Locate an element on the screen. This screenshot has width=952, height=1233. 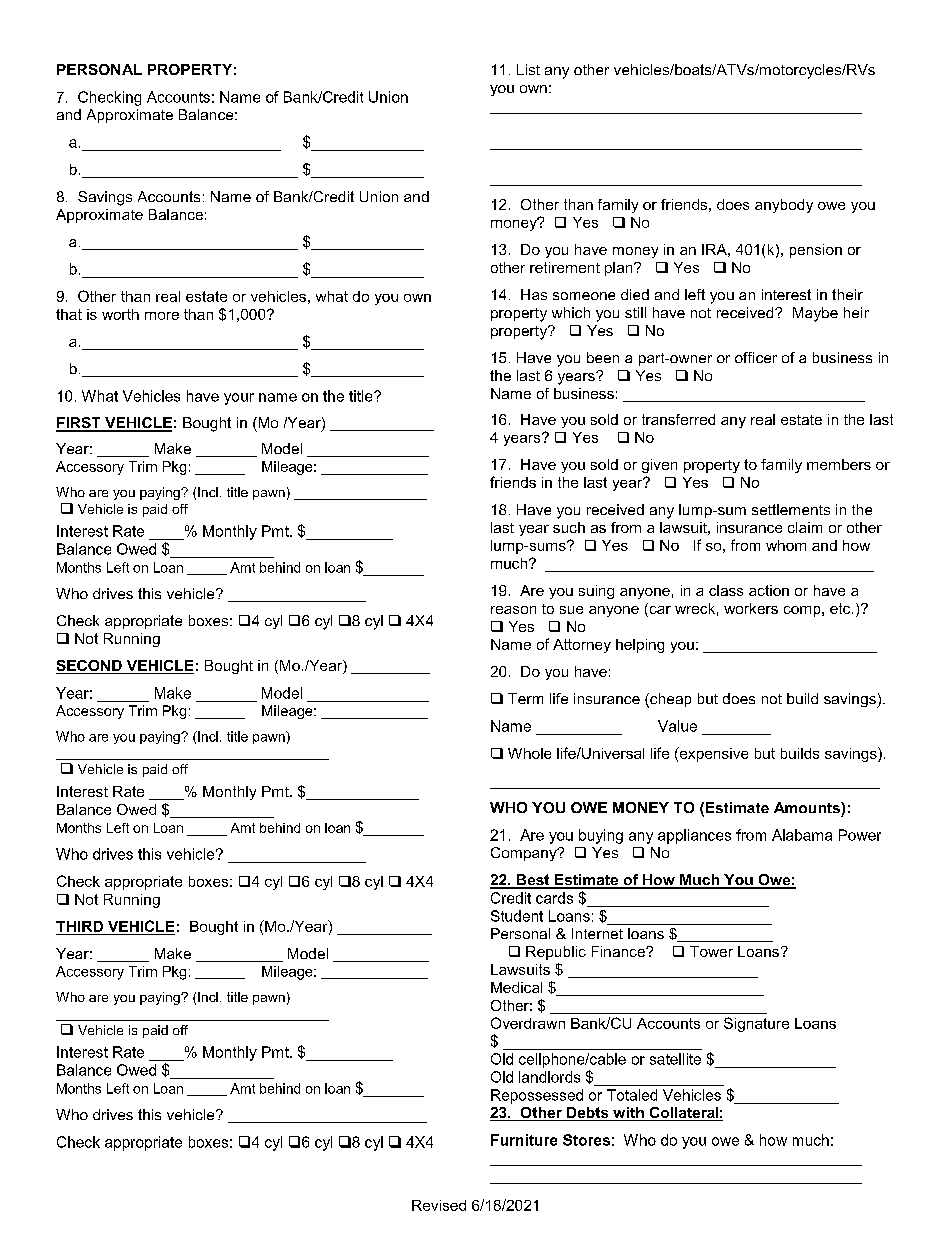
reason is located at coordinates (513, 610).
